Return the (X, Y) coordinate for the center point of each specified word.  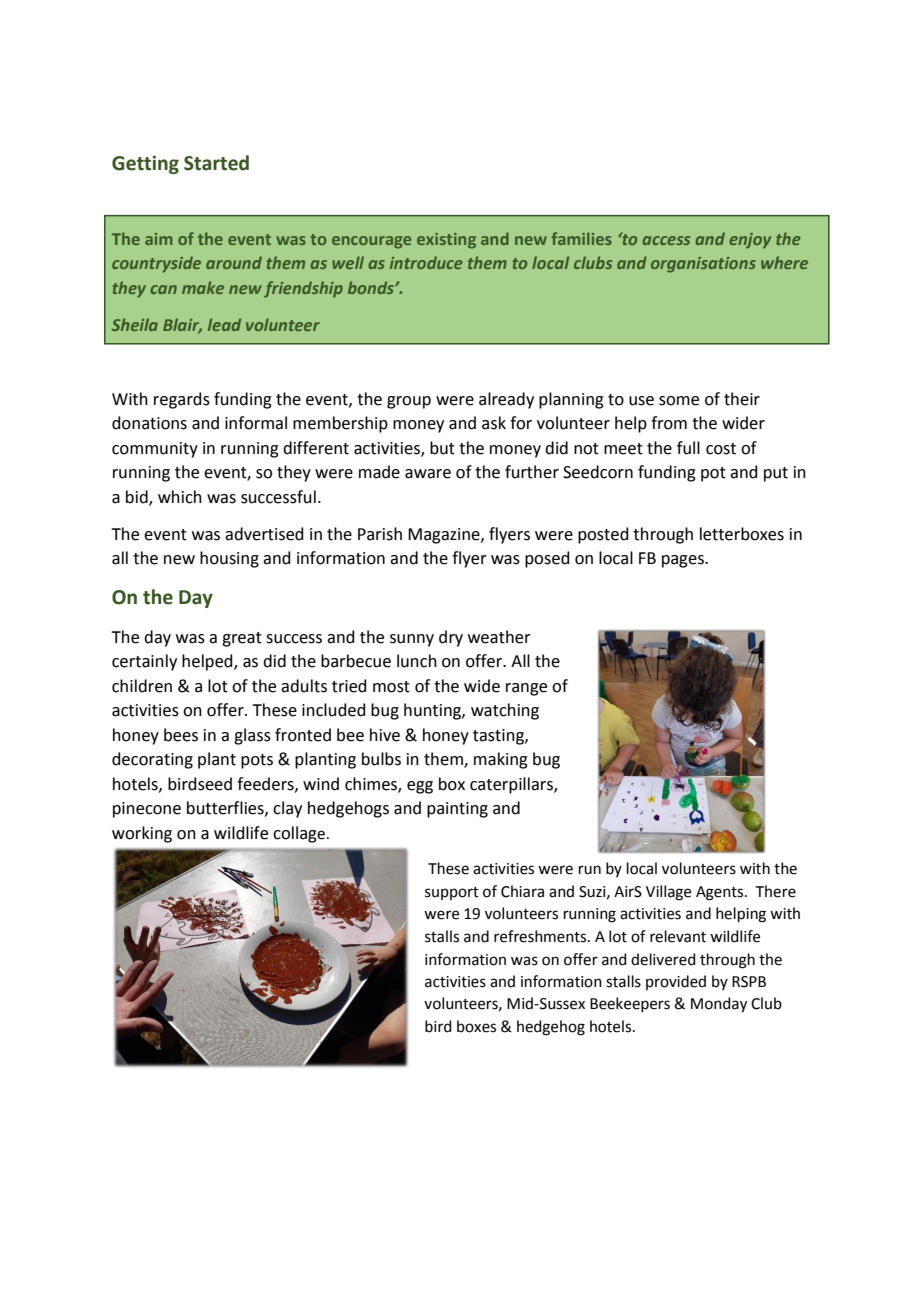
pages (684, 561)
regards (182, 400)
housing (229, 559)
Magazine (445, 536)
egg (420, 787)
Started (216, 163)
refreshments (541, 936)
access (666, 240)
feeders (266, 784)
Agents (721, 893)
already (506, 400)
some (679, 401)
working (142, 834)
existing (446, 241)
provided (676, 982)
